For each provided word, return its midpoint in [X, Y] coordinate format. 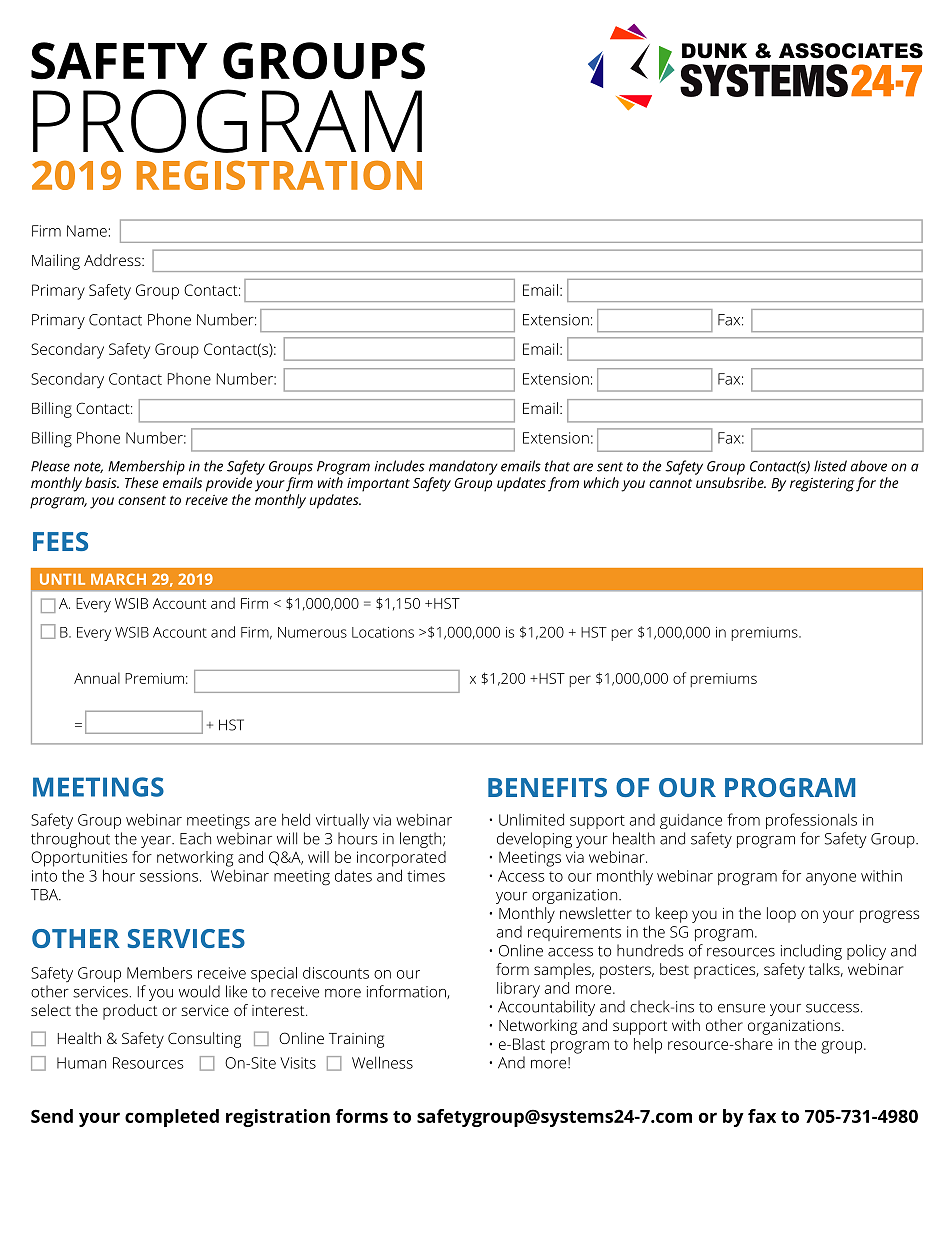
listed [830, 466]
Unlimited [531, 819]
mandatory [463, 467]
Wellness [382, 1062]
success [834, 1008]
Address [113, 260]
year [157, 842]
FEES [60, 541]
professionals [811, 821]
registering [822, 485]
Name [87, 231]
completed [172, 1118]
